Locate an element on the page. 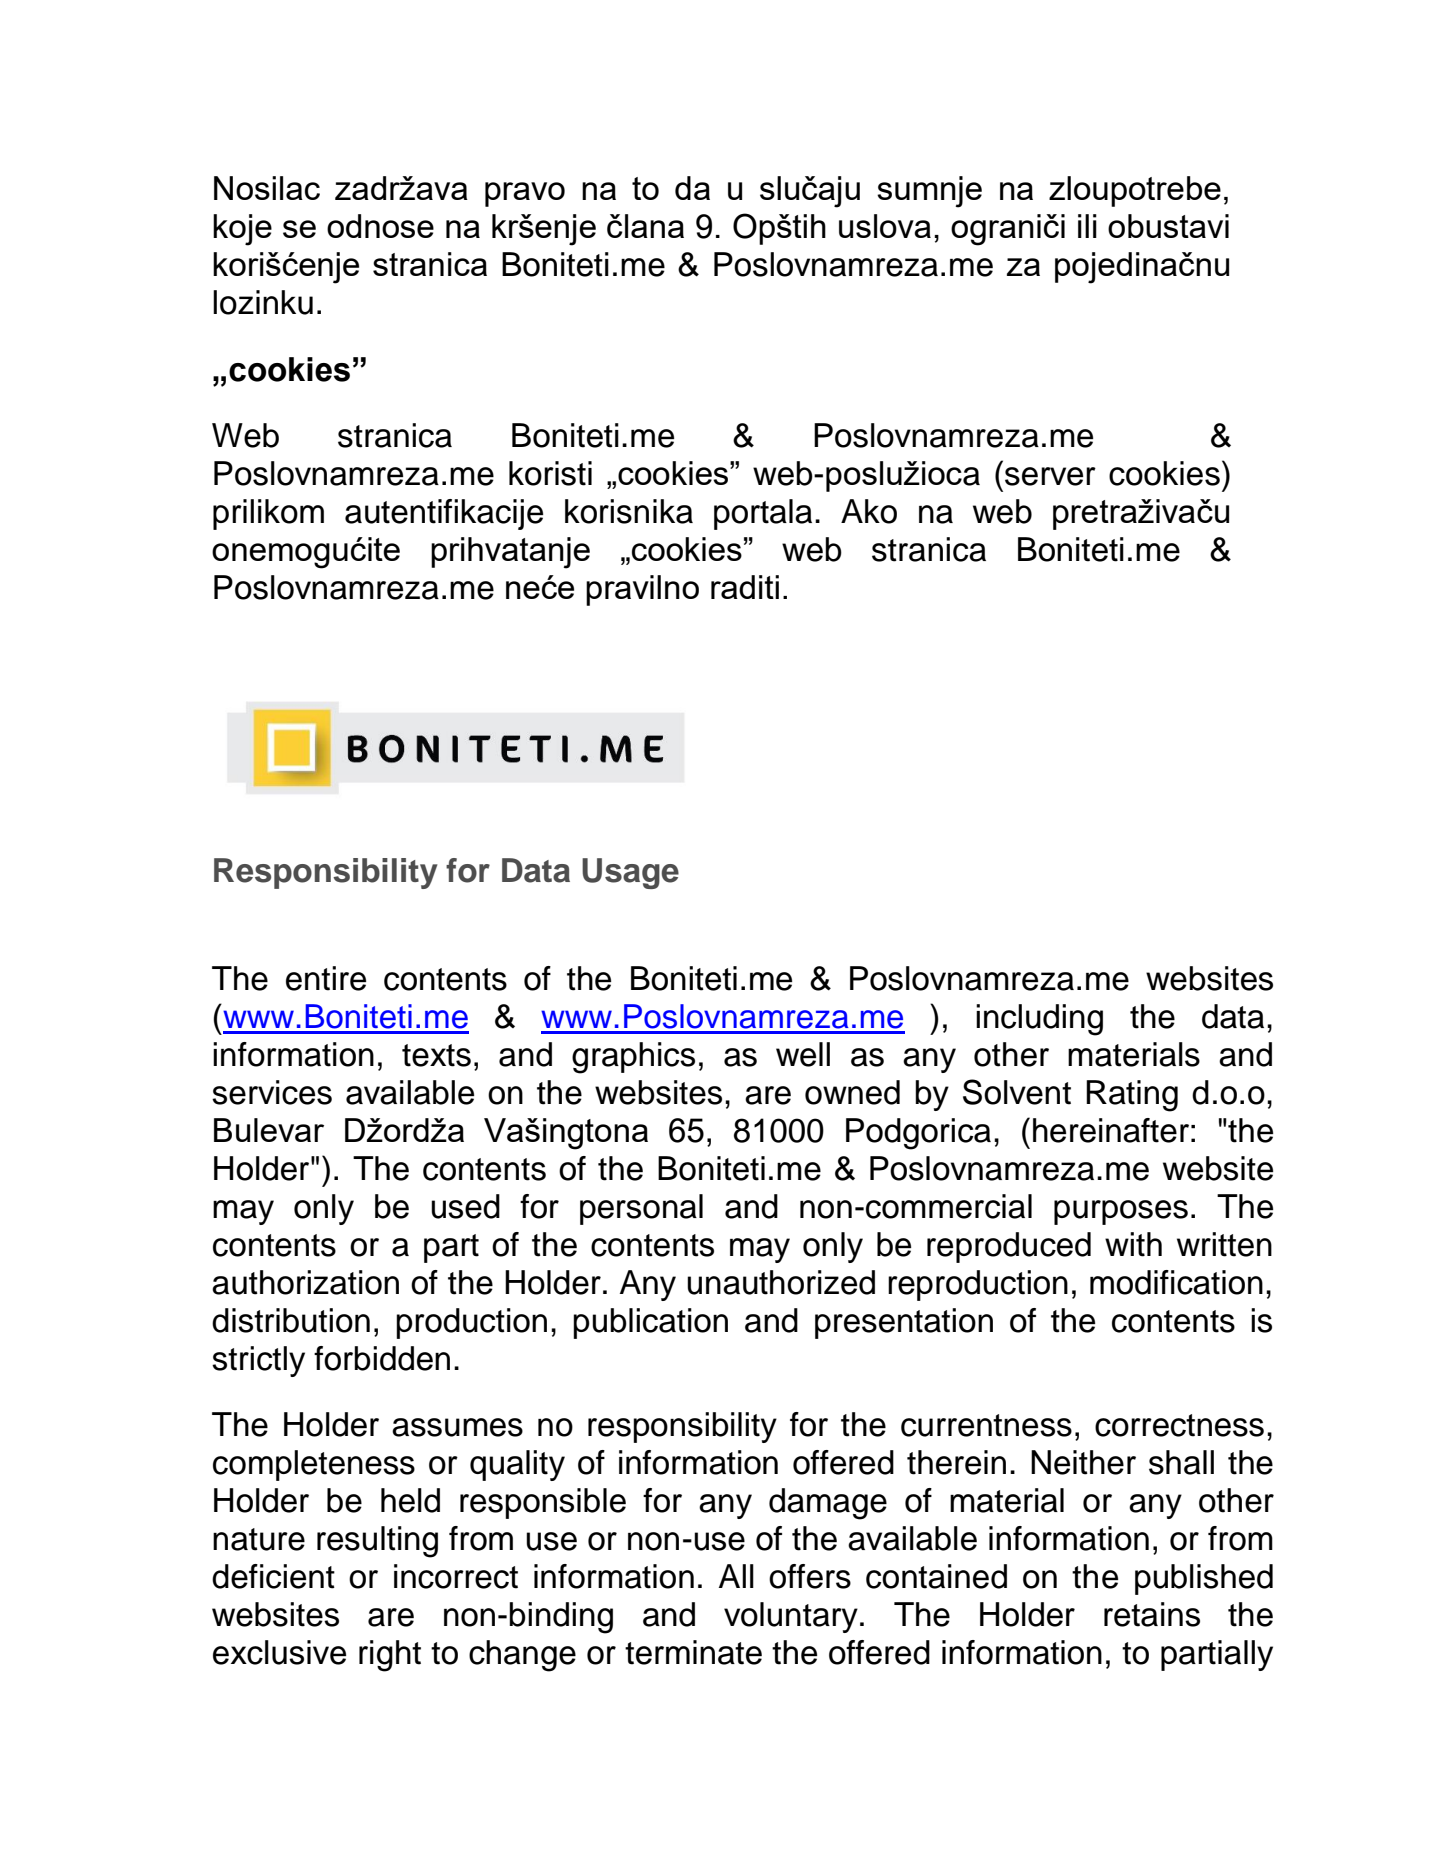  including is located at coordinates (1039, 1020).
